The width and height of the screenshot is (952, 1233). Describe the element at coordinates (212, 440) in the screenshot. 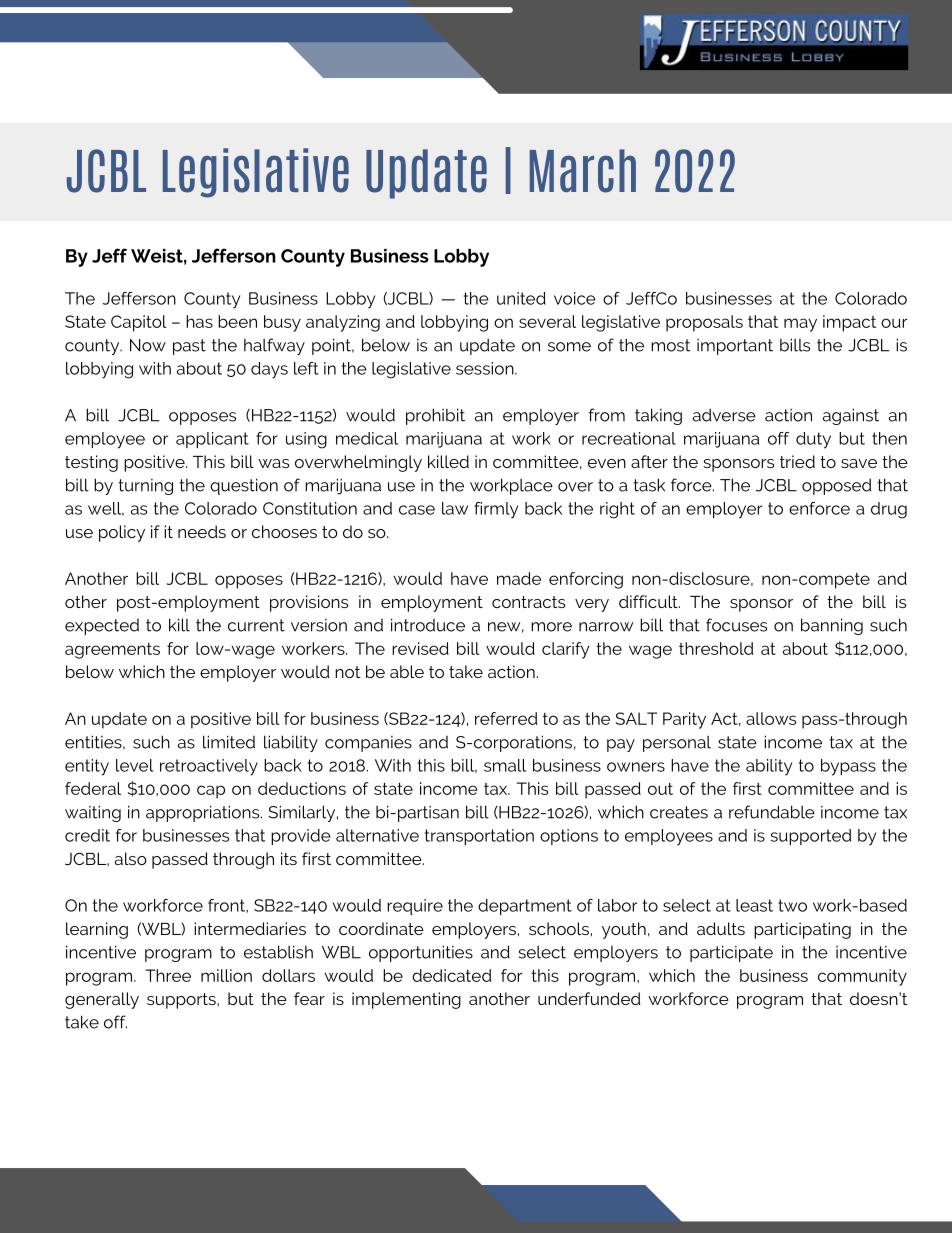

I see `applicant` at that location.
